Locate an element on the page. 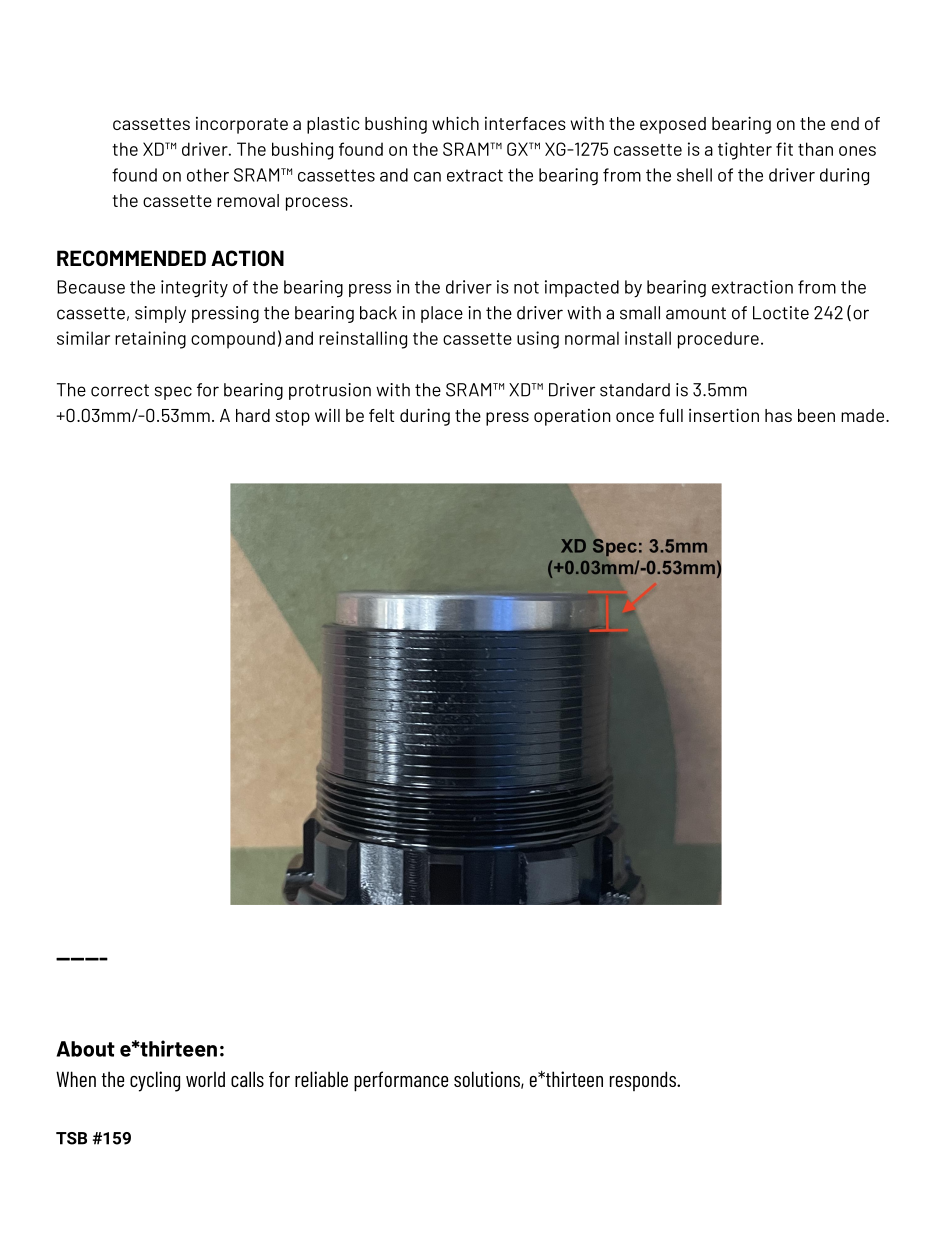 The image size is (952, 1233). hard is located at coordinates (253, 415).
